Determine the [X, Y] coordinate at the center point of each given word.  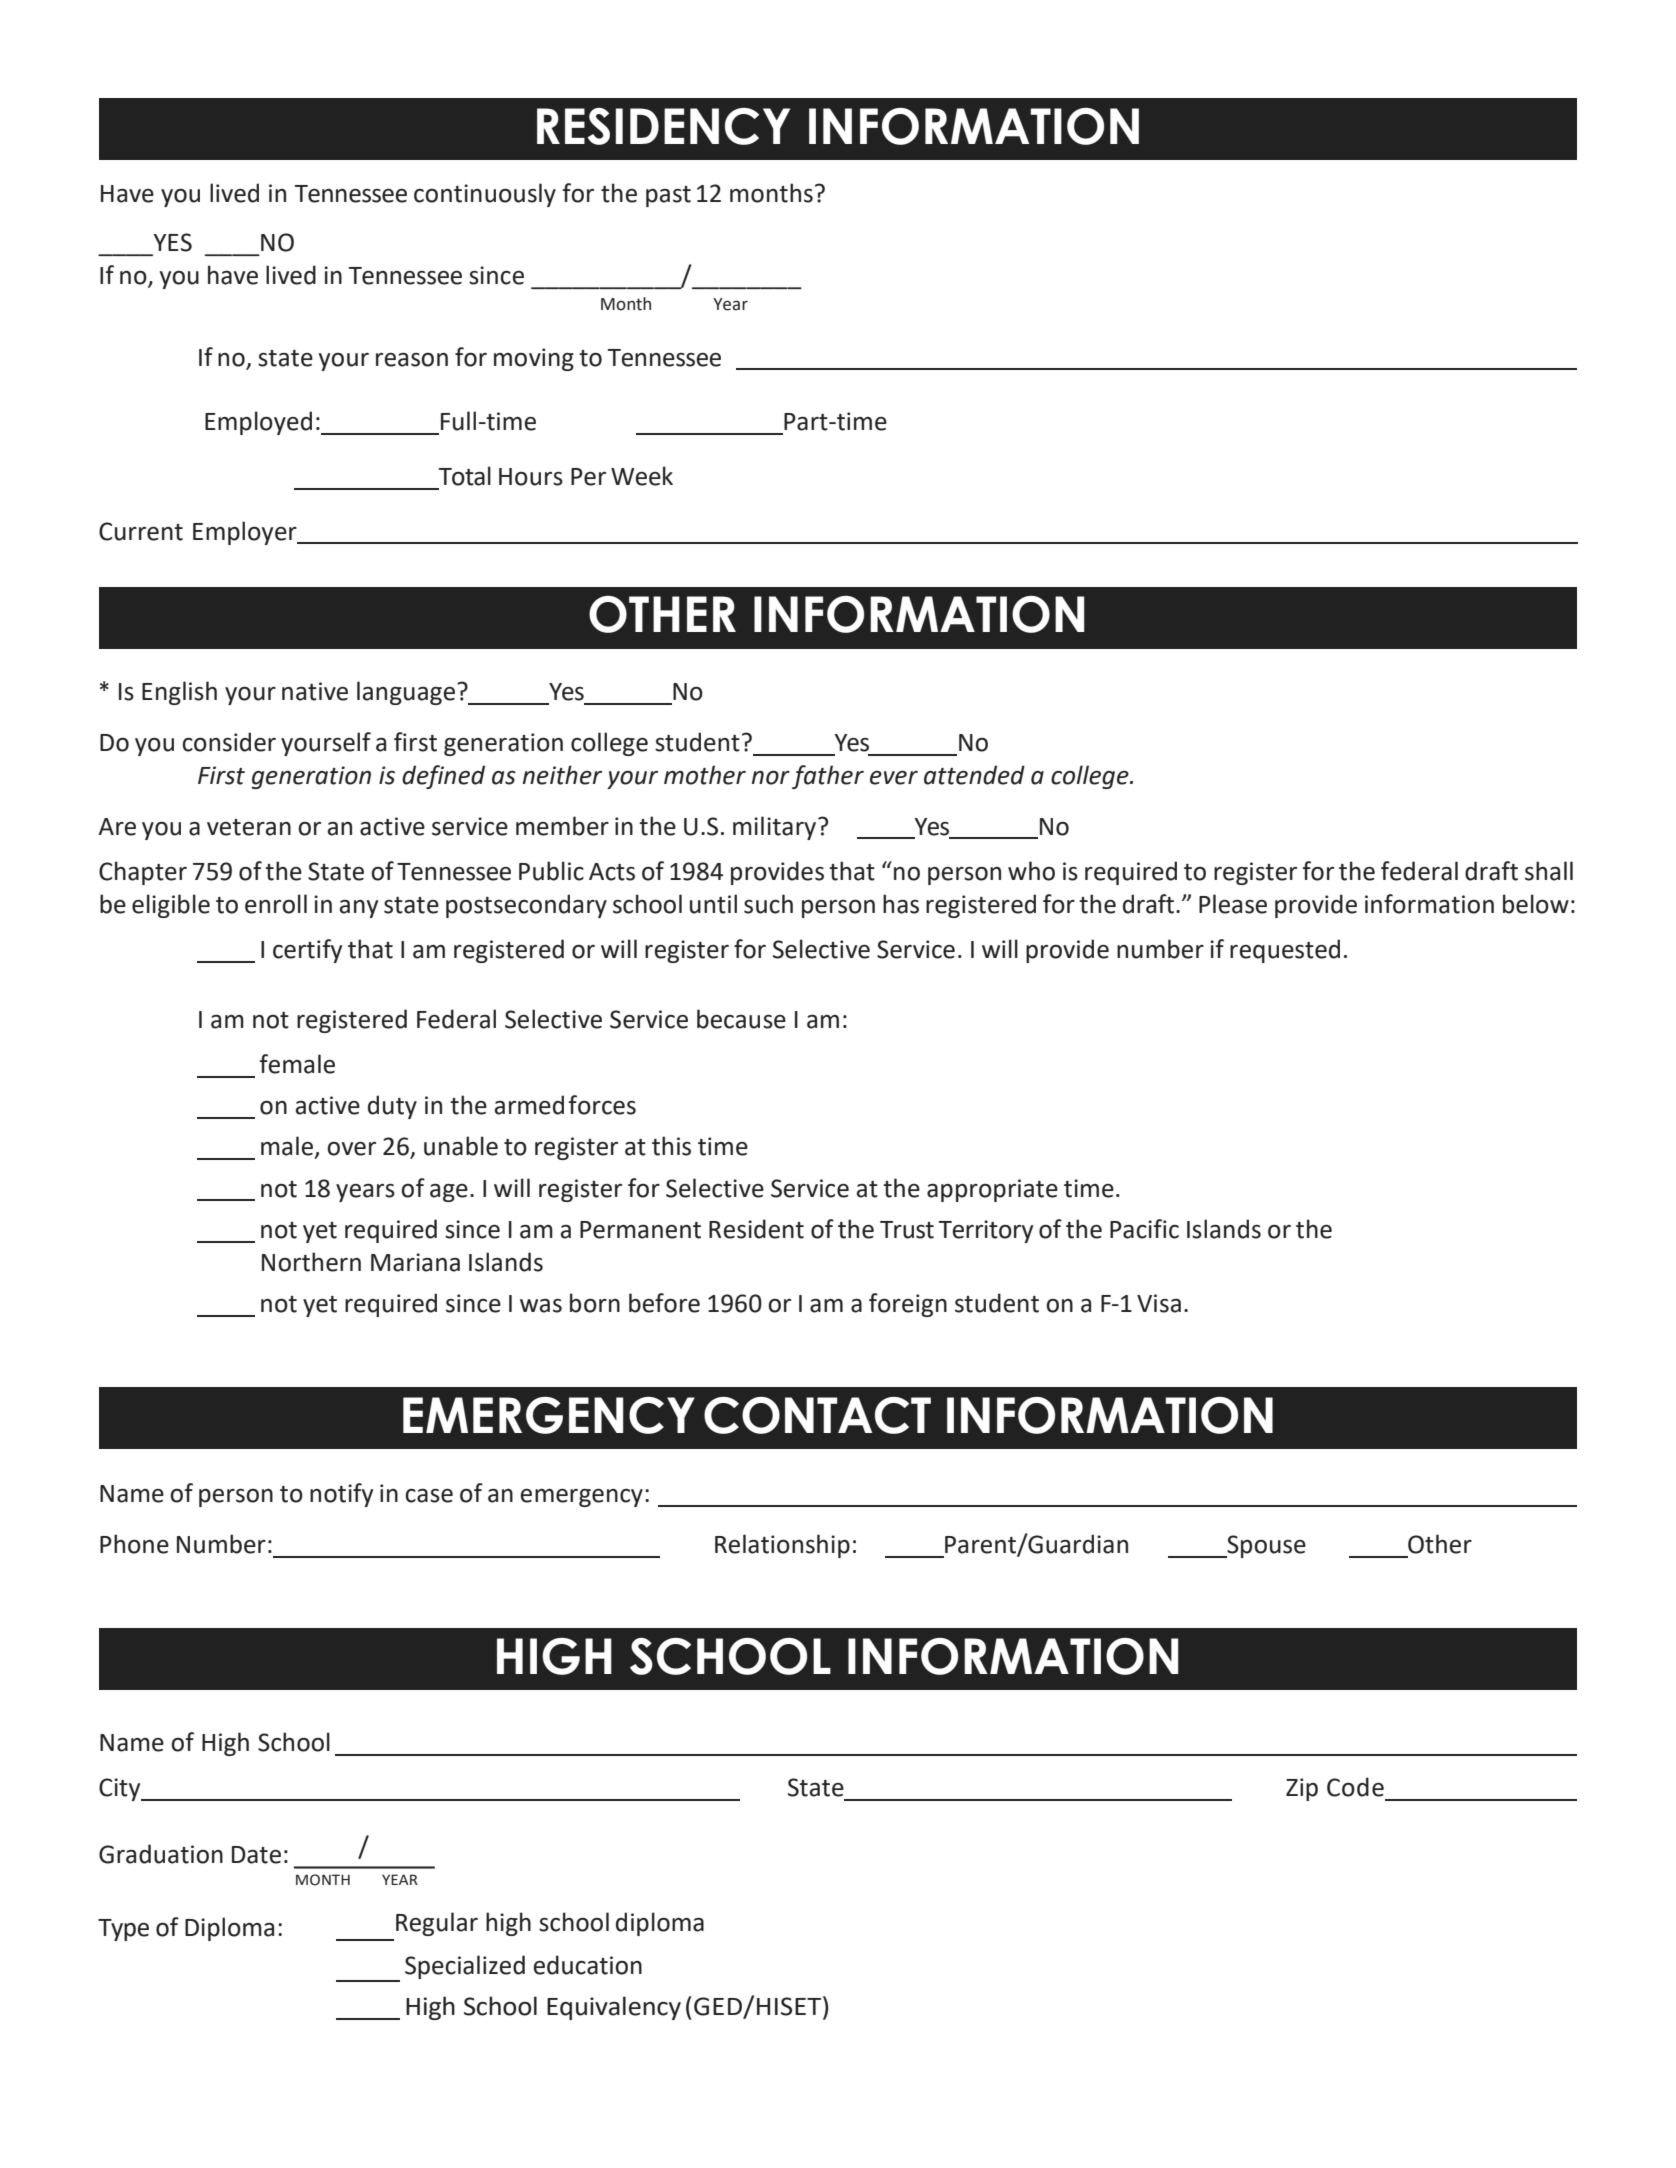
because [741, 1019]
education [588, 1965]
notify [341, 1495]
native [315, 691]
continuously [485, 195]
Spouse [1265, 1546]
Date [256, 1855]
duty [392, 1107]
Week [642, 476]
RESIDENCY [663, 126]
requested [1285, 951]
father [828, 777]
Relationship [782, 1546]
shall [1549, 871]
